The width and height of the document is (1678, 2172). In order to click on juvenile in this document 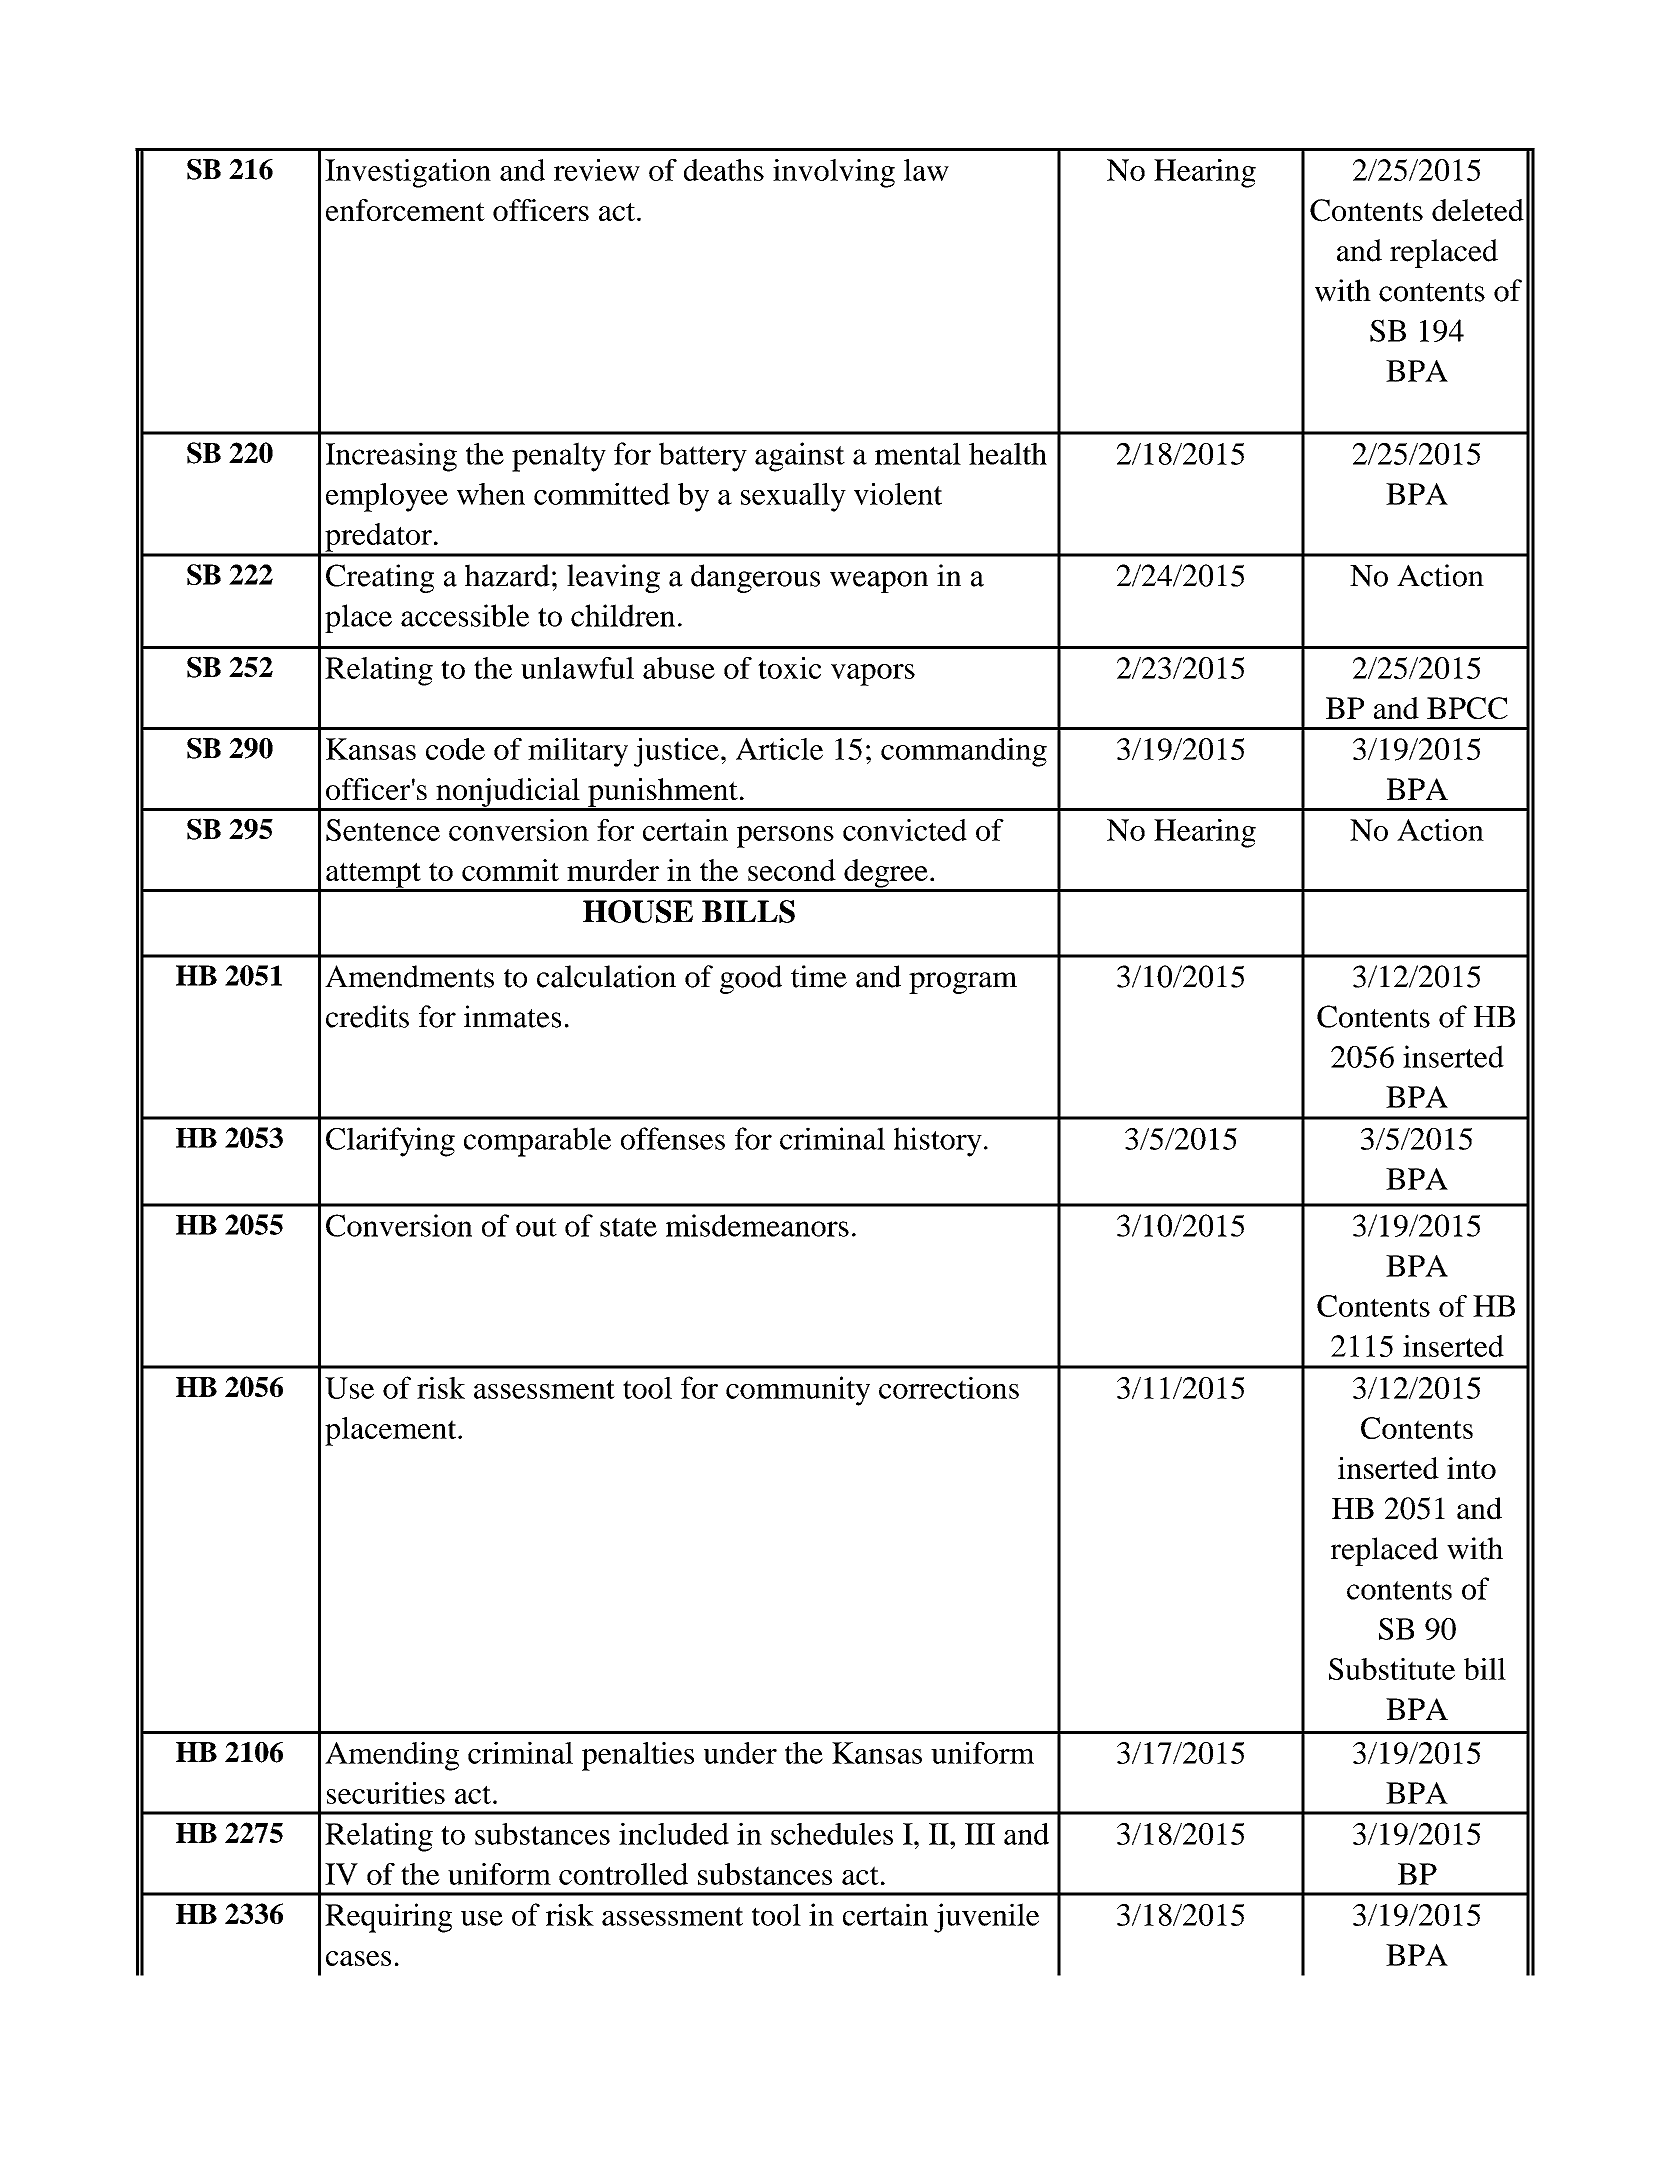, I will do `click(986, 1918)`.
